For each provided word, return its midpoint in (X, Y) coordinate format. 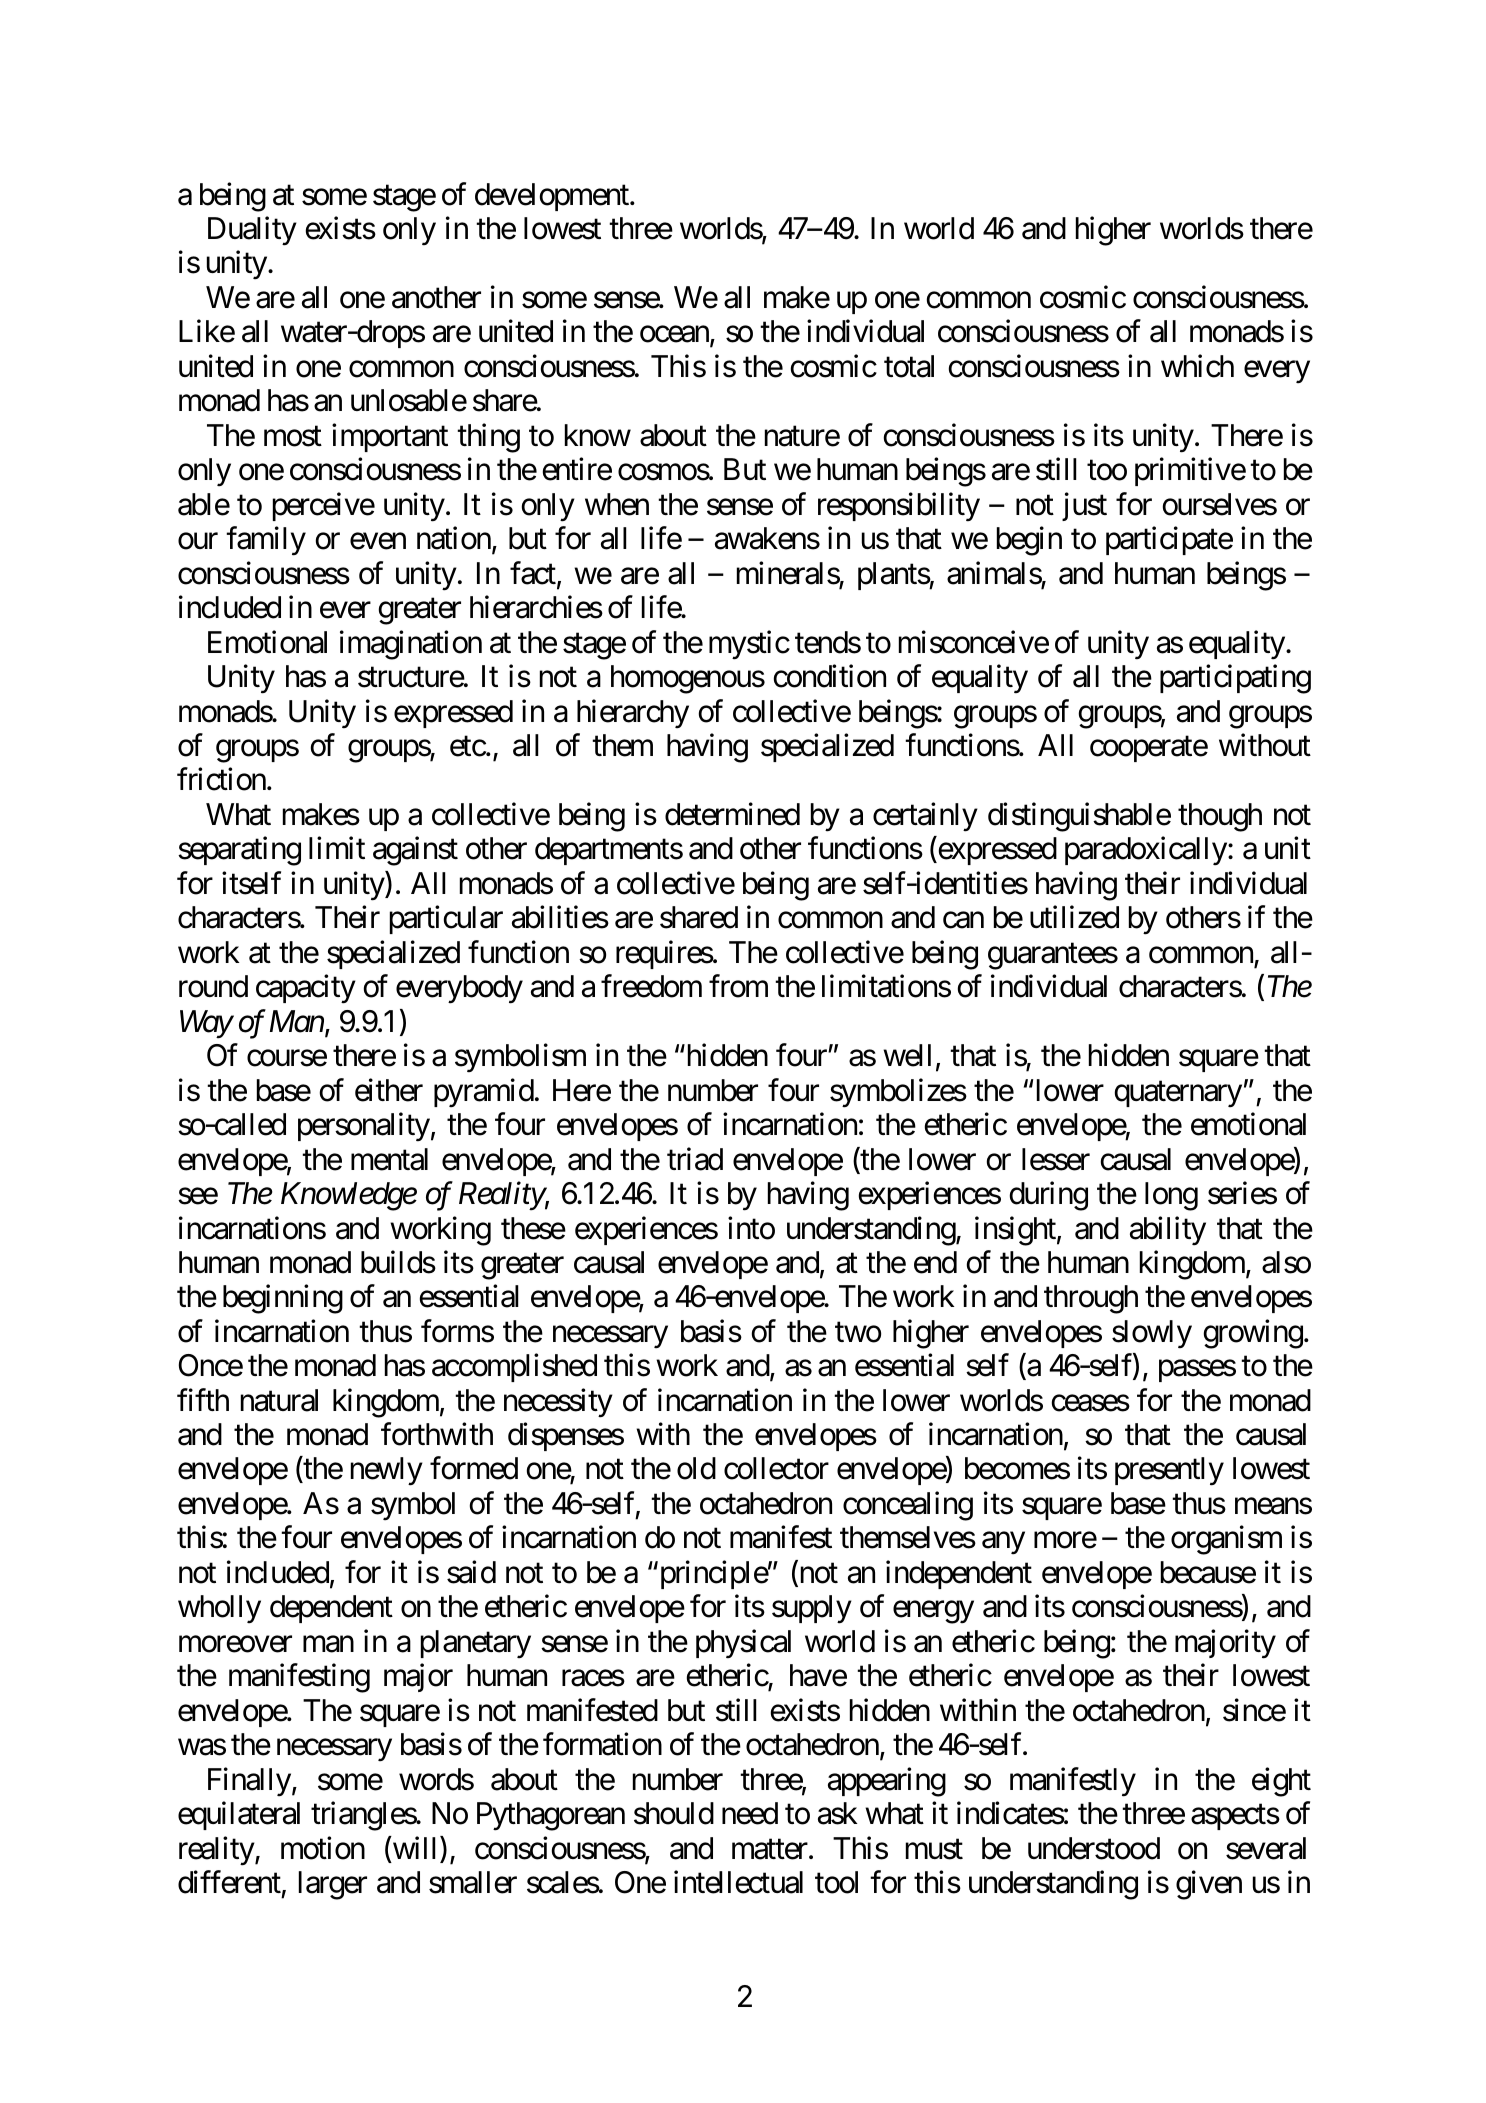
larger (333, 1885)
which (1197, 366)
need (750, 1813)
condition (830, 676)
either (389, 1090)
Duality (252, 231)
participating (1235, 679)
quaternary (1178, 1094)
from (738, 986)
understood (1094, 1848)
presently (1169, 1471)
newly (387, 1471)
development (553, 197)
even (378, 541)
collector (776, 1468)
